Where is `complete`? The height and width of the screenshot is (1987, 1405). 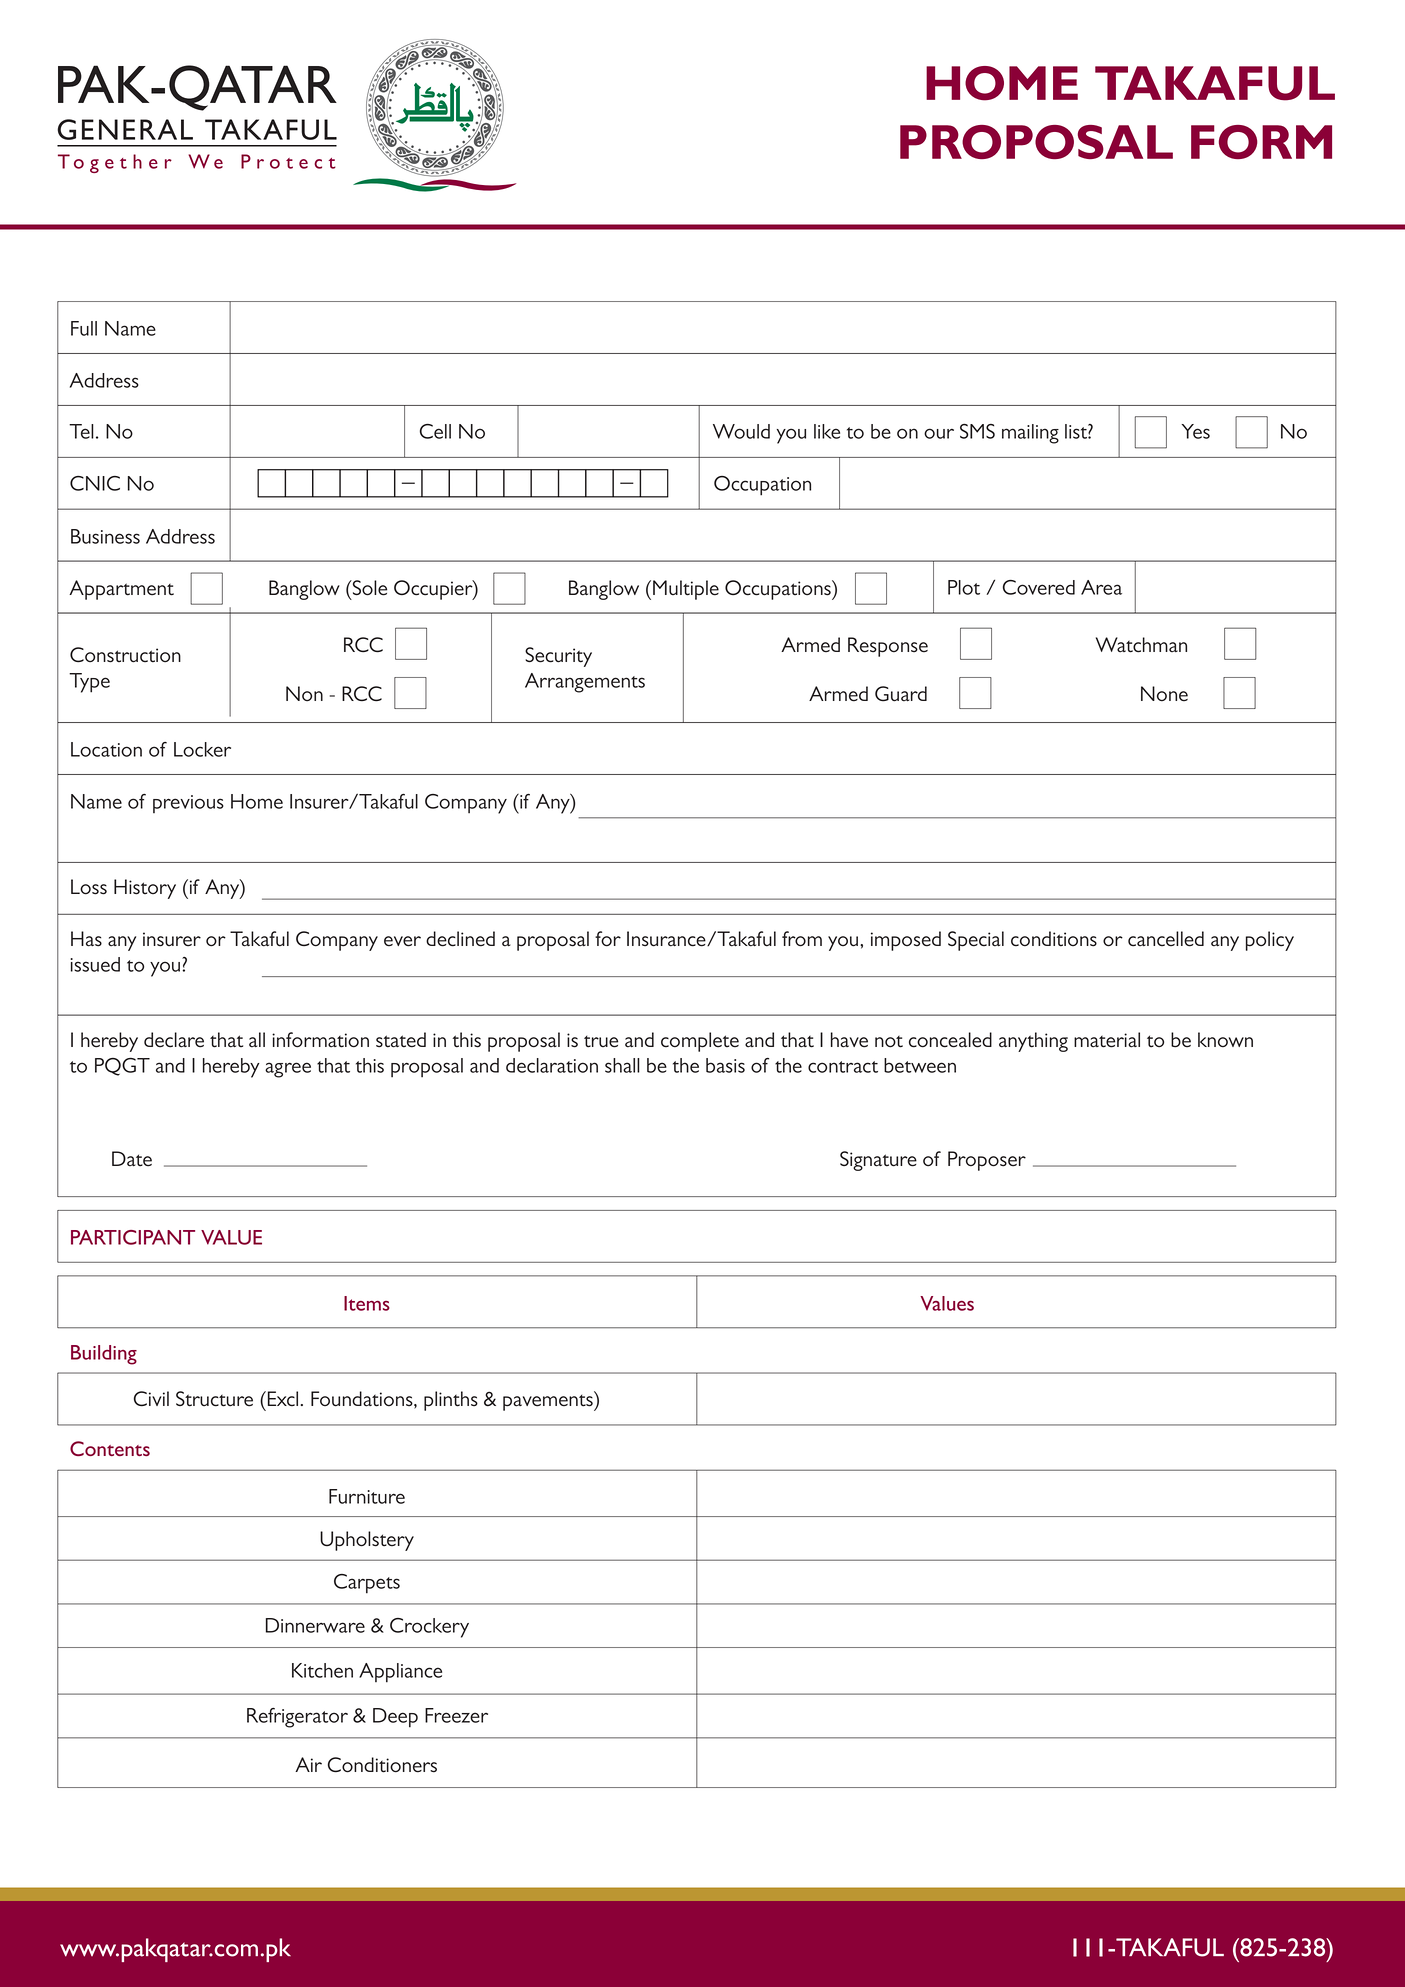 complete is located at coordinates (700, 1042).
